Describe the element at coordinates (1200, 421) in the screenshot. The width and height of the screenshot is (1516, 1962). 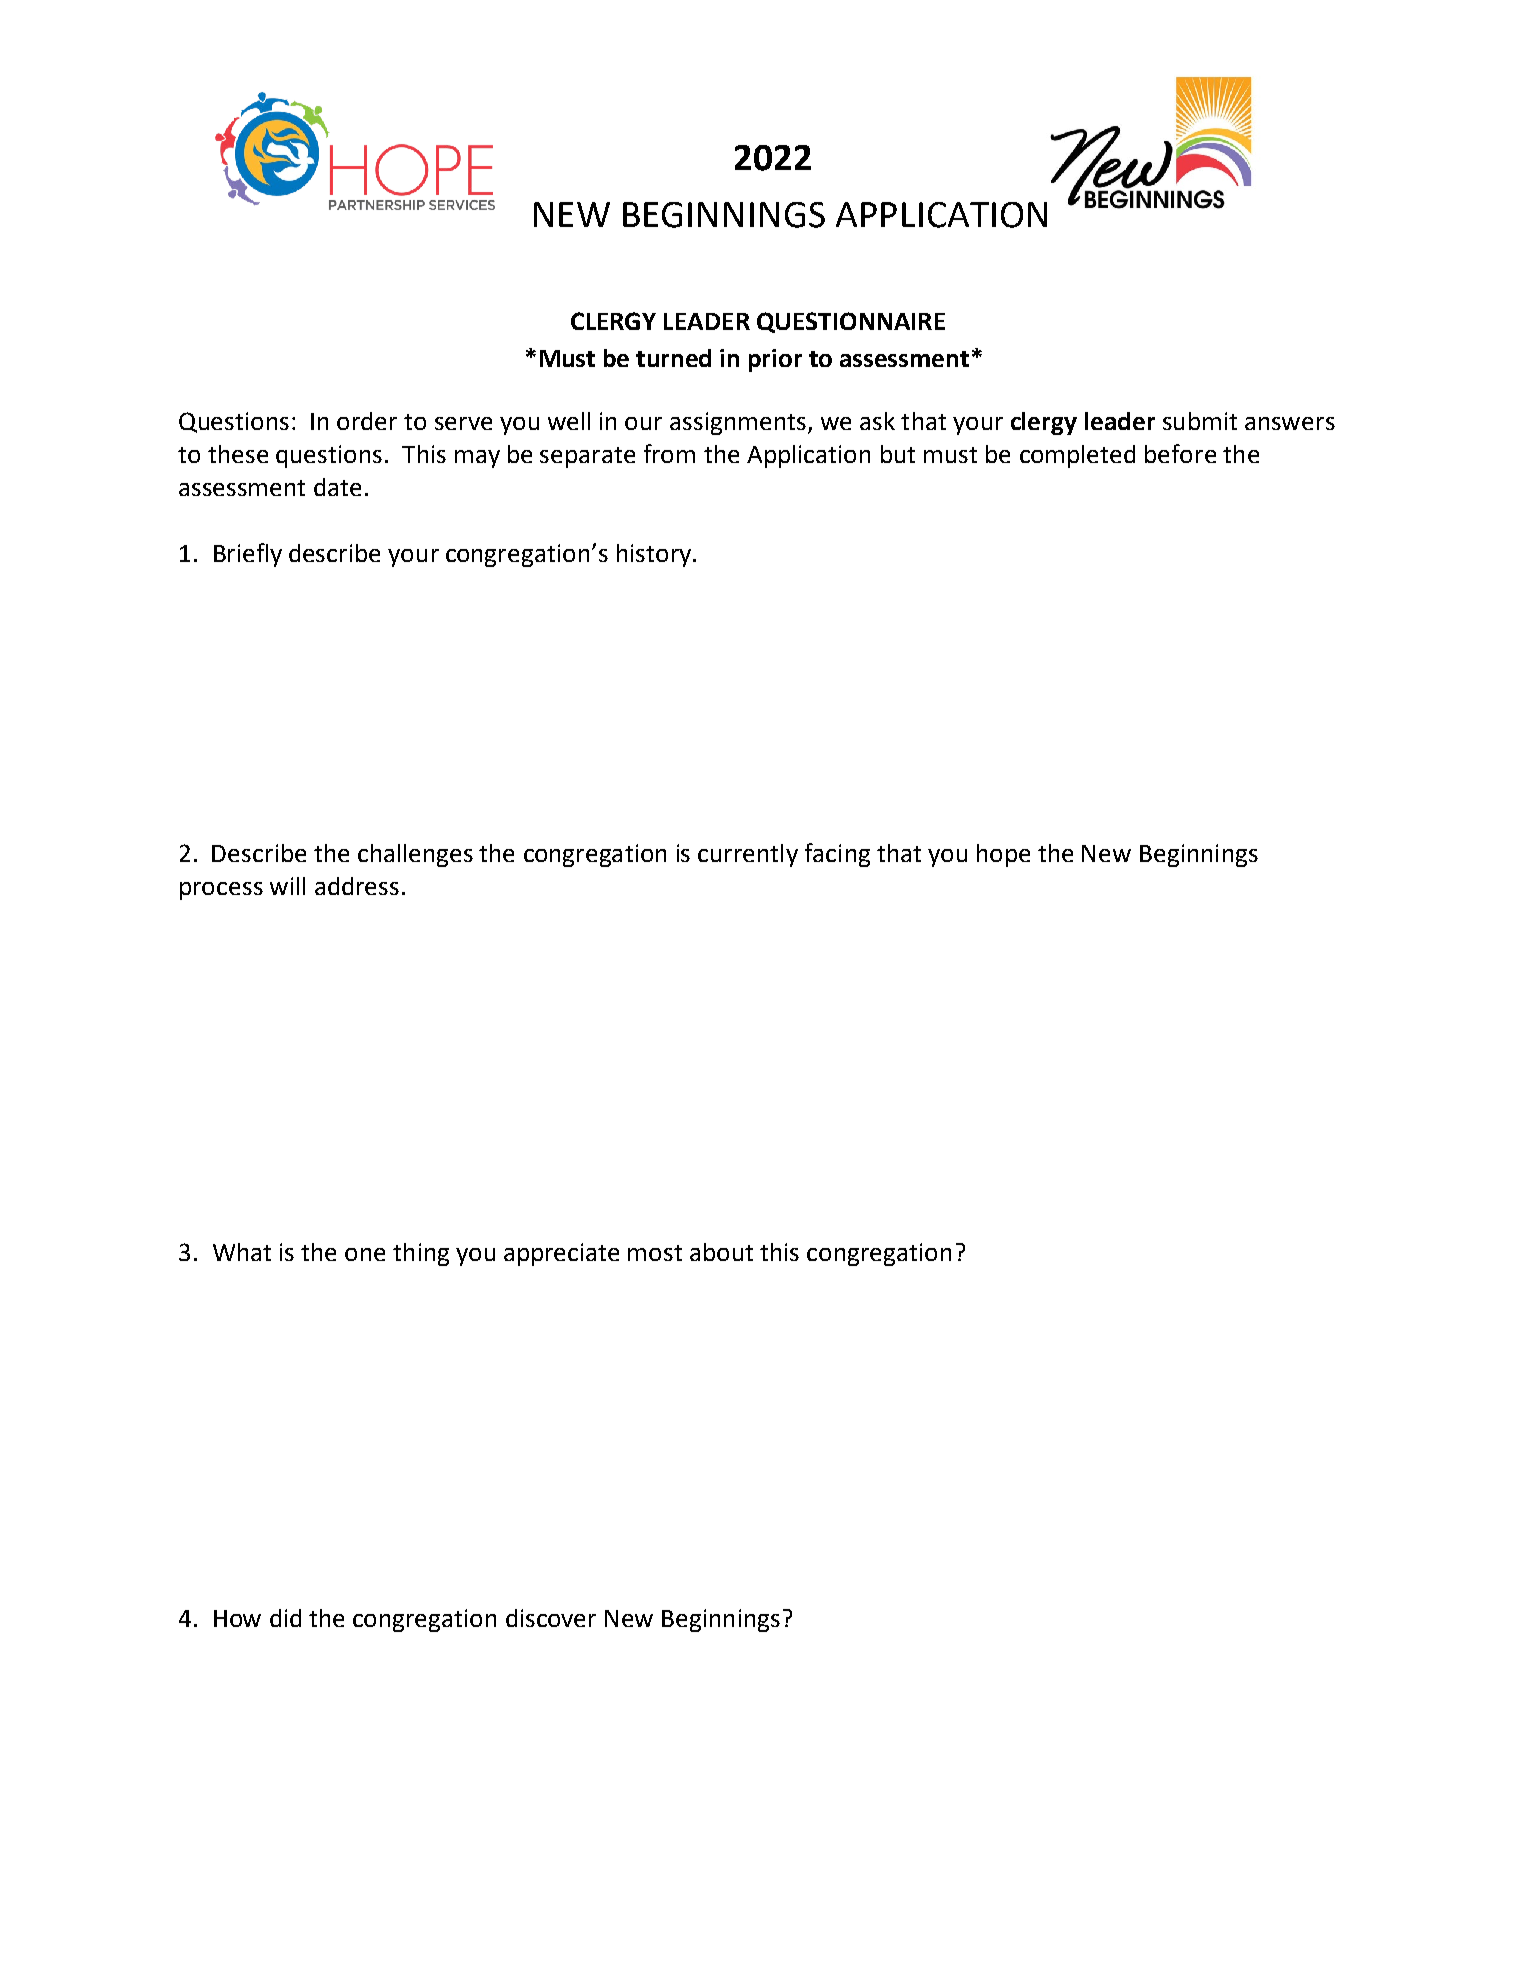
I see `submit` at that location.
